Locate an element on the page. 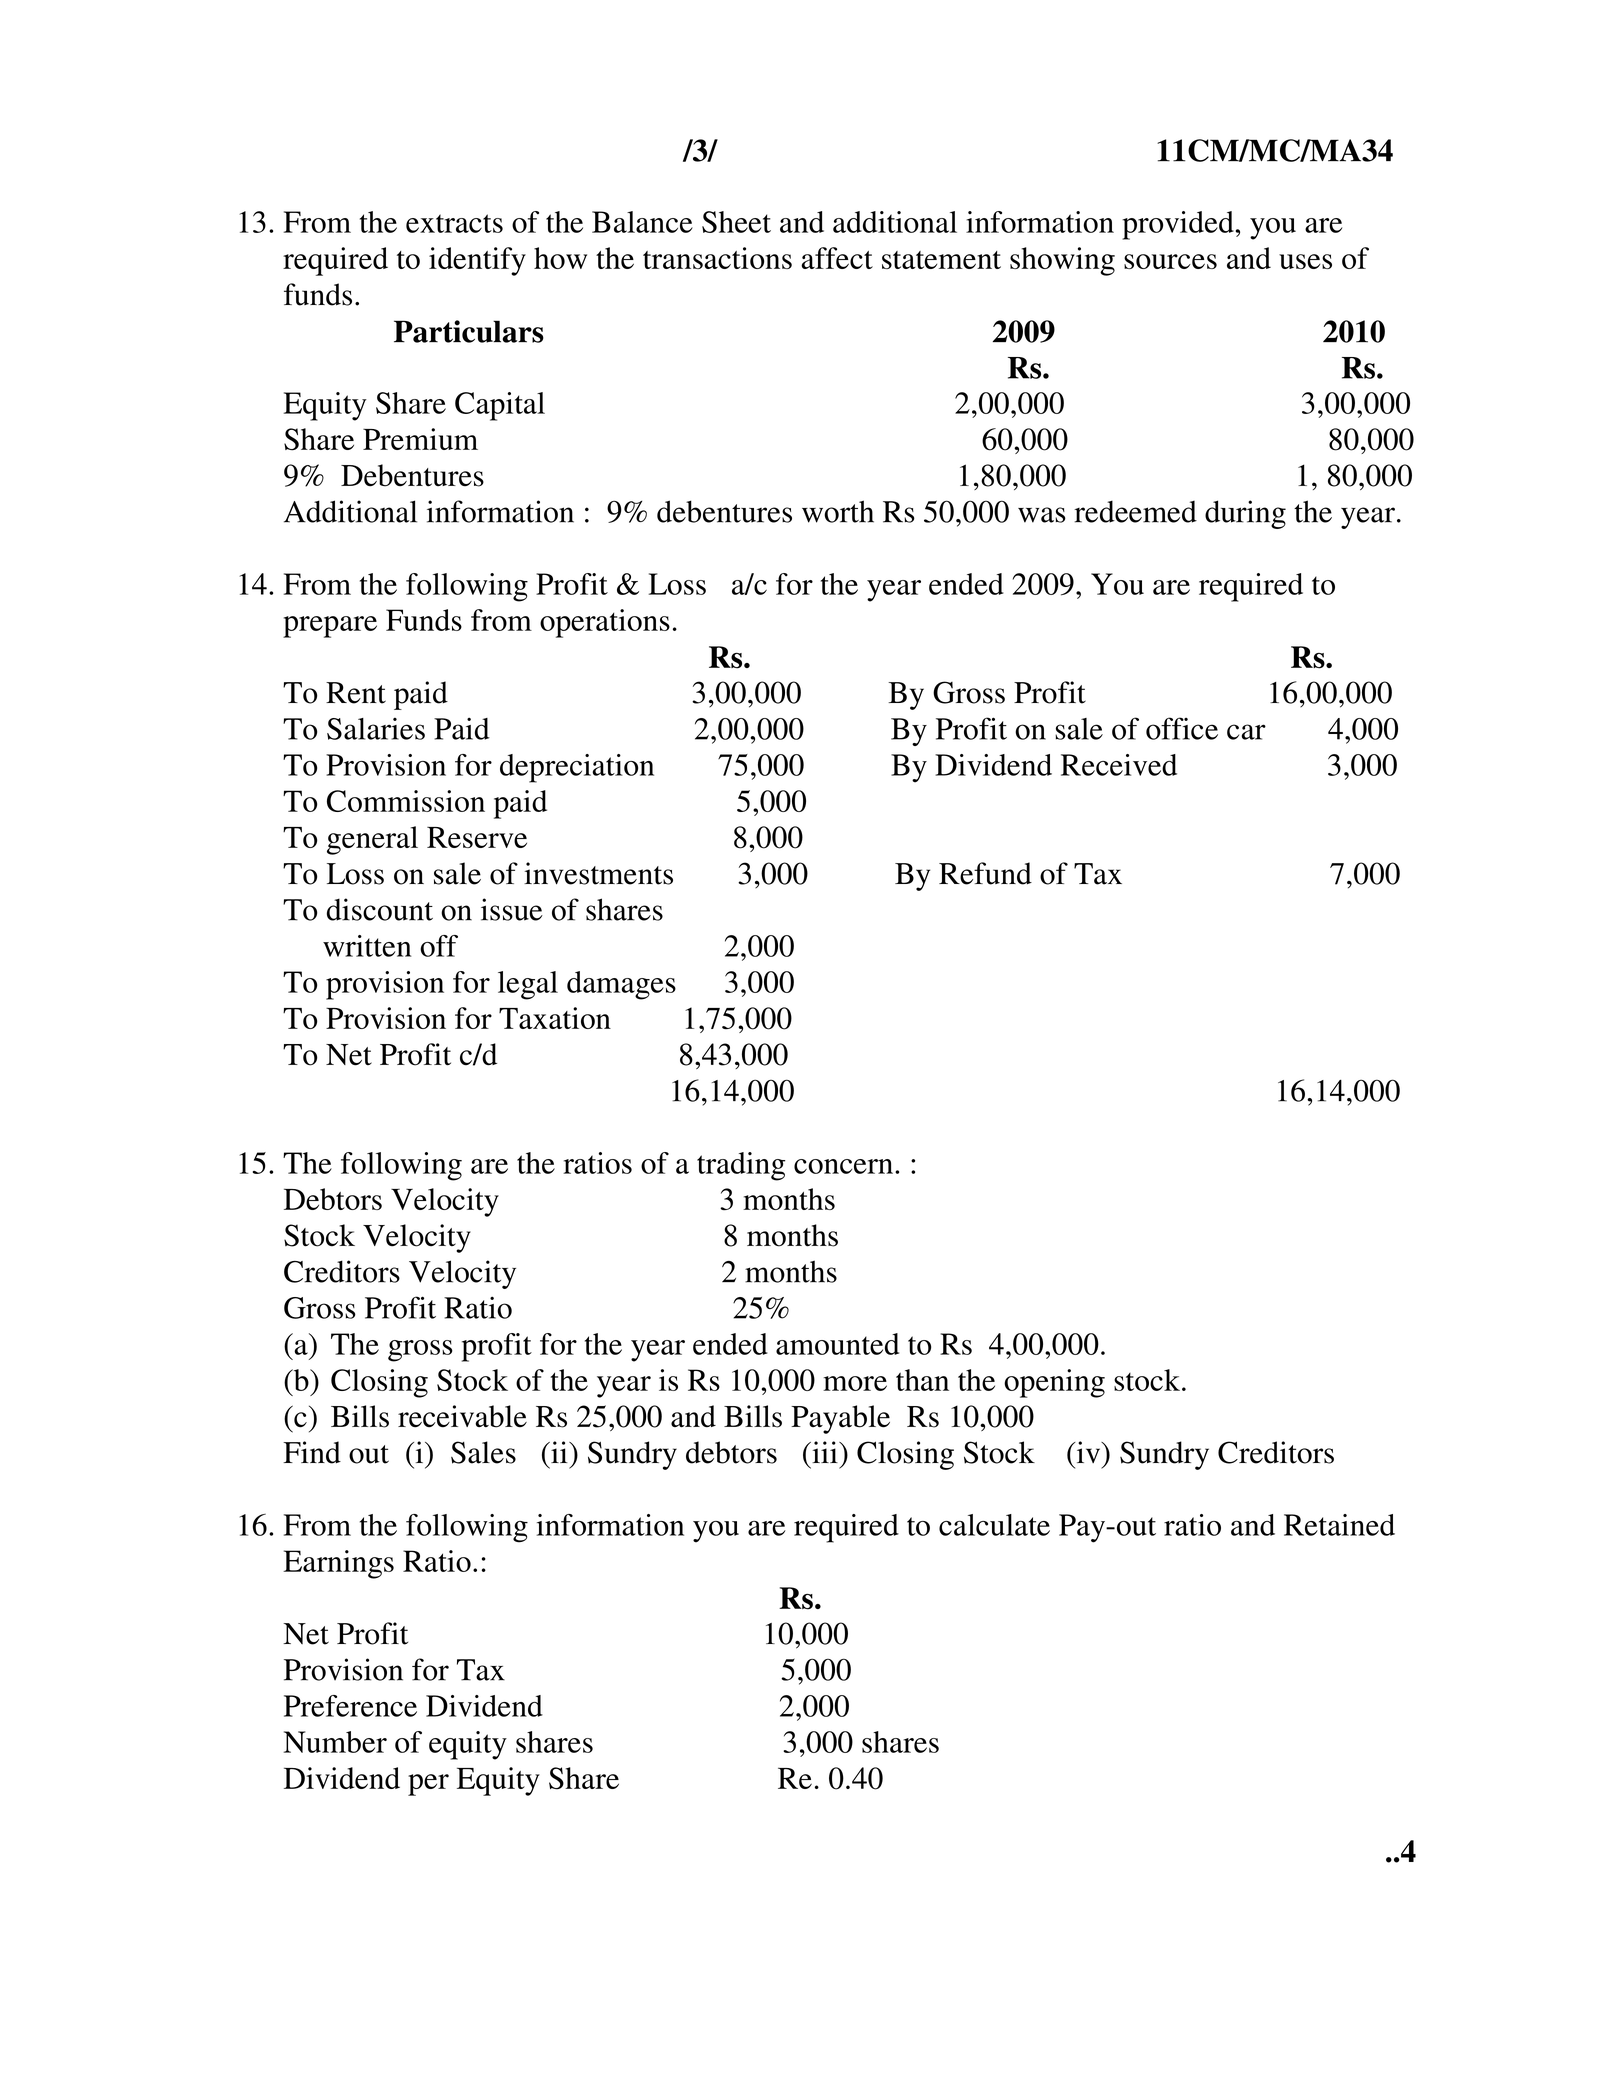  identify is located at coordinates (477, 261).
